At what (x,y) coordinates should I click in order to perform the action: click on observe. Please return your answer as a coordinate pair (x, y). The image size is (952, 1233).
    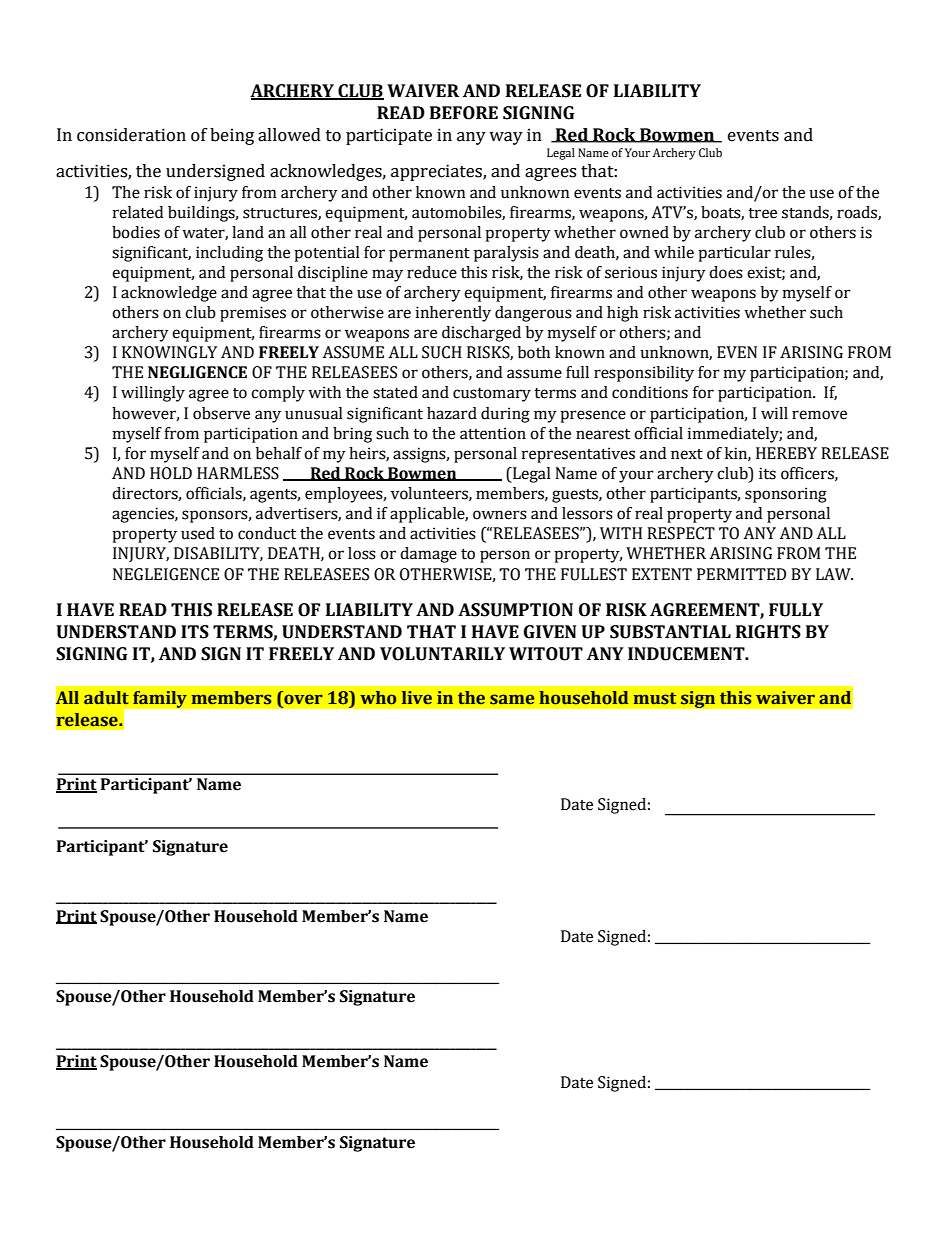
    Looking at the image, I should click on (221, 413).
